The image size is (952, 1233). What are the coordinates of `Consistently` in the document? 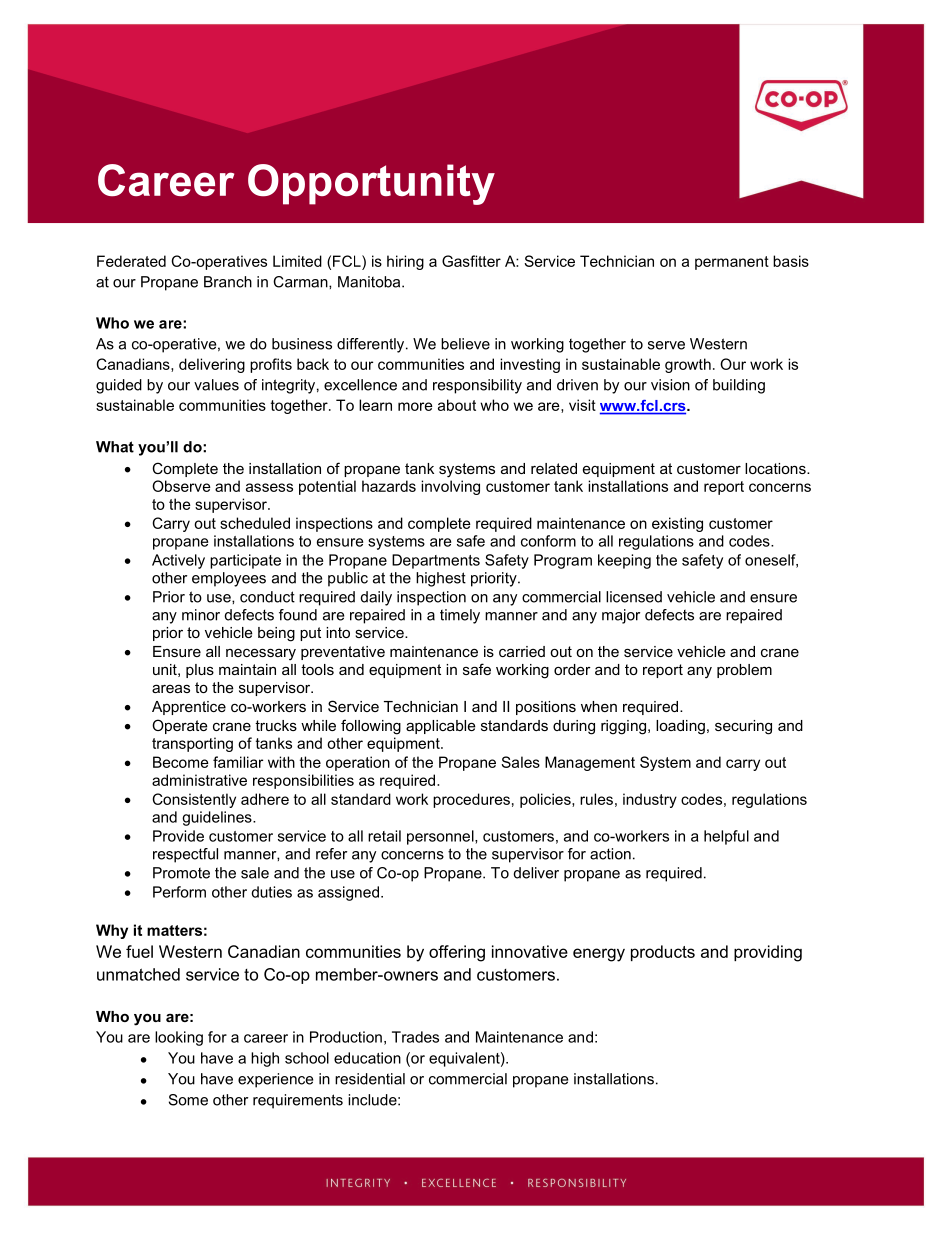 It's located at (194, 800).
